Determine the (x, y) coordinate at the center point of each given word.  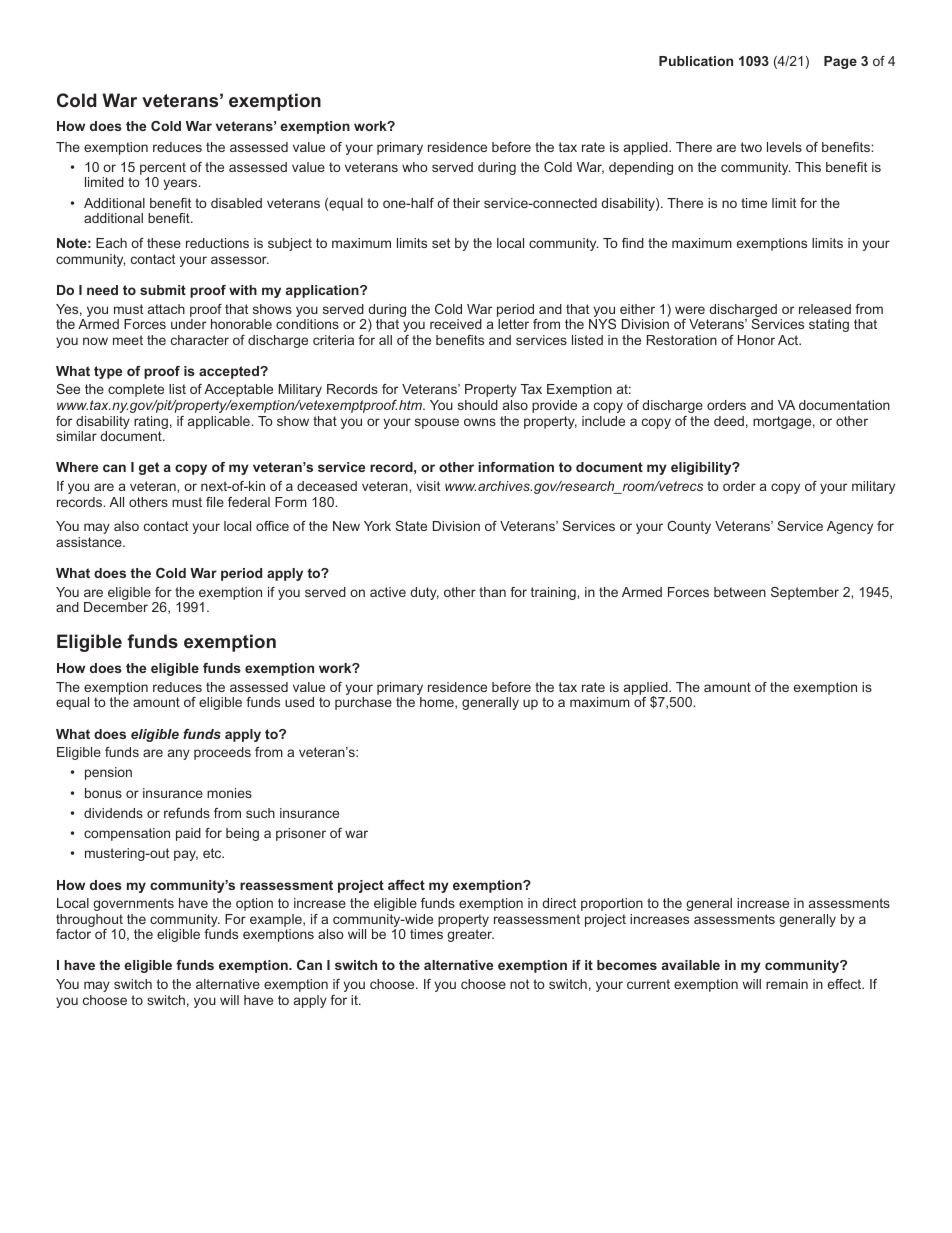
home (438, 703)
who (415, 167)
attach (166, 309)
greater (470, 935)
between (740, 592)
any (179, 754)
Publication (696, 61)
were (690, 310)
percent (163, 170)
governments (133, 904)
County (689, 527)
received (456, 324)
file (215, 502)
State (411, 526)
